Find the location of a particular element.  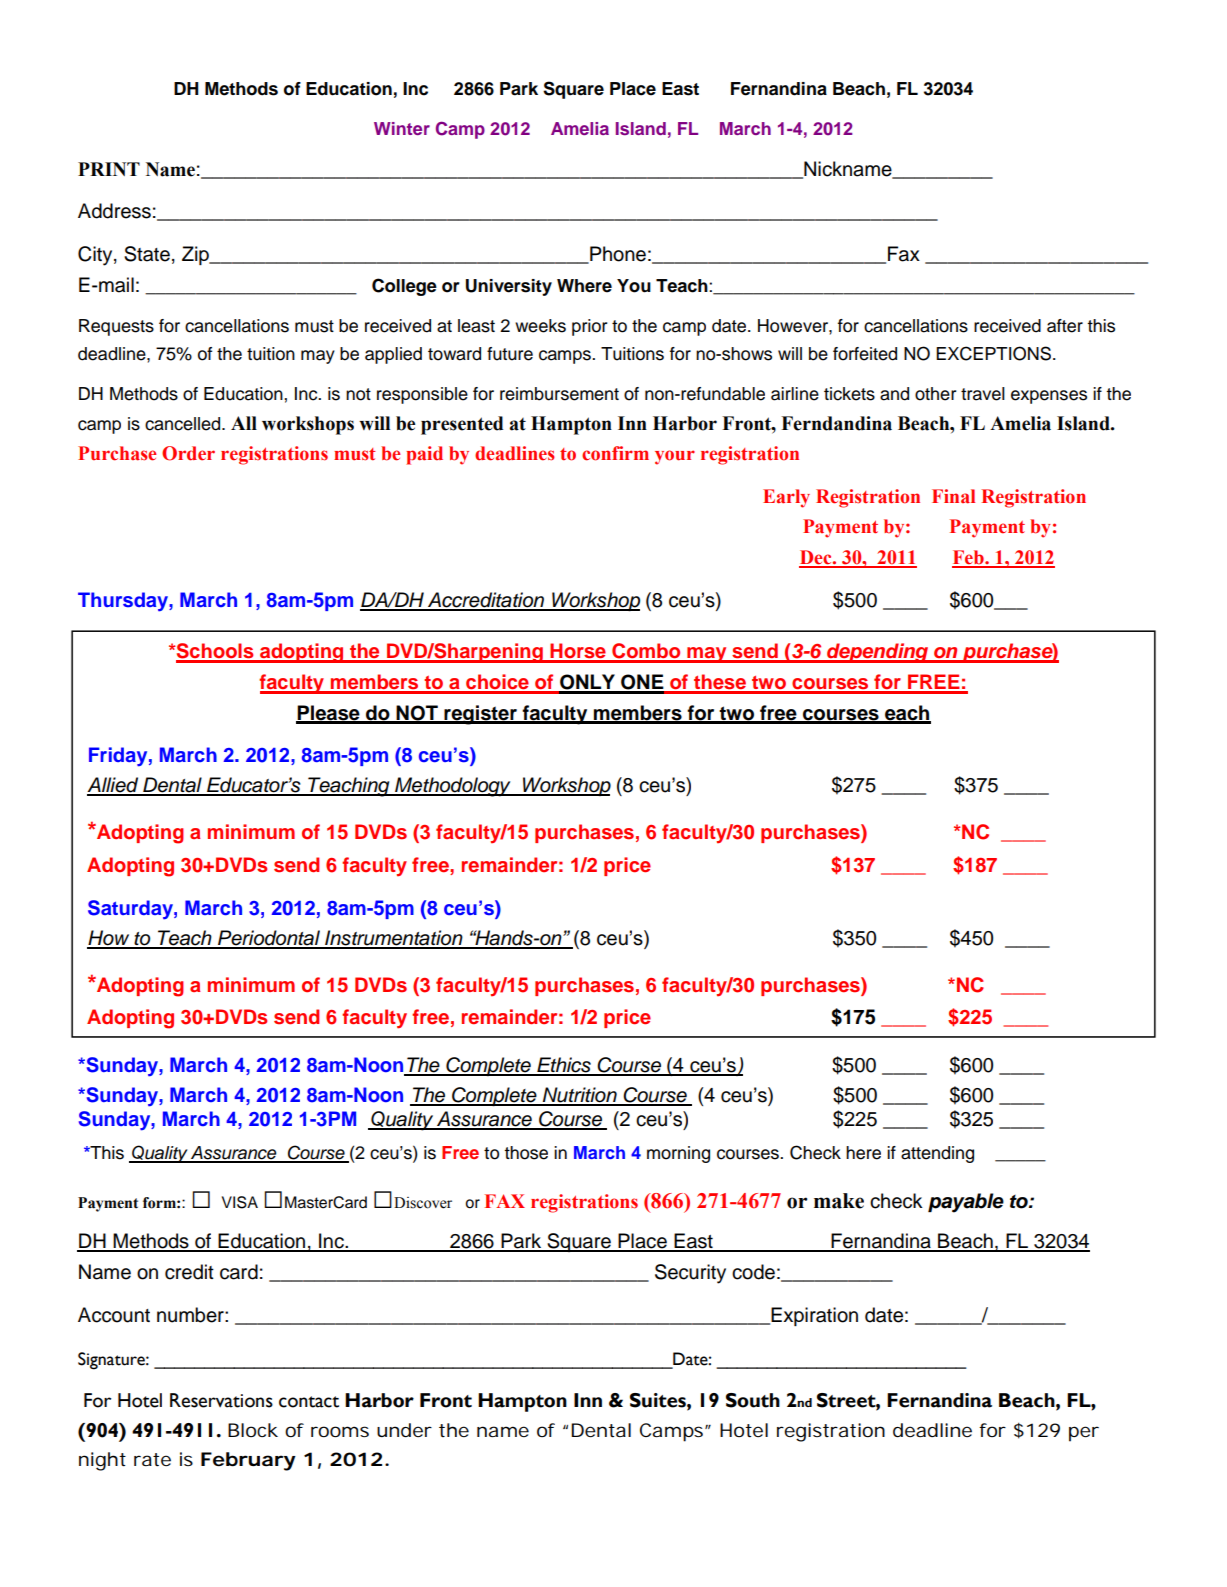

after is located at coordinates (1065, 326).
